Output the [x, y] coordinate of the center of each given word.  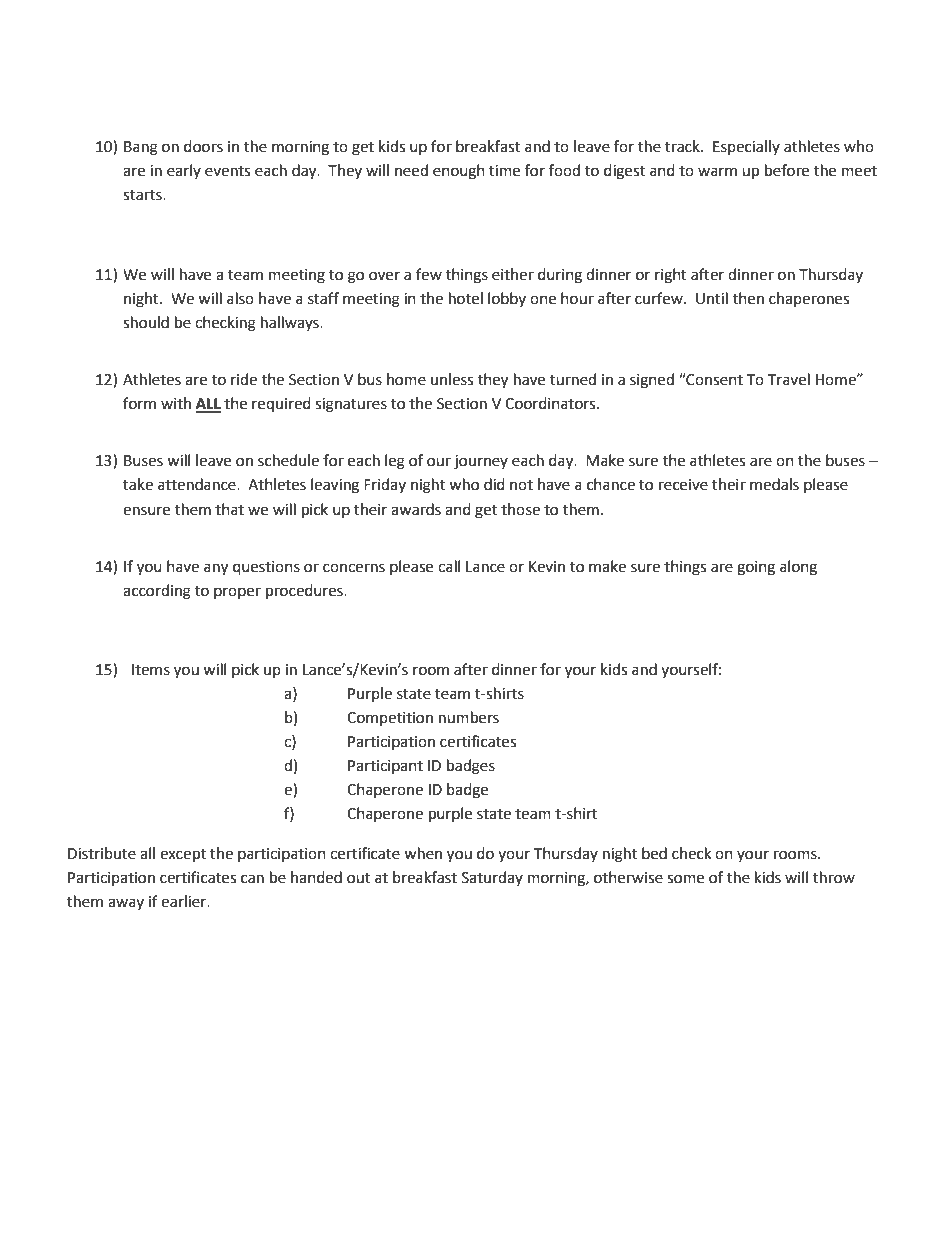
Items [151, 670]
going [756, 568]
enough [459, 172]
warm [717, 172]
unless [452, 379]
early [184, 171]
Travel [789, 379]
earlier [185, 901]
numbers [469, 717]
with [176, 403]
